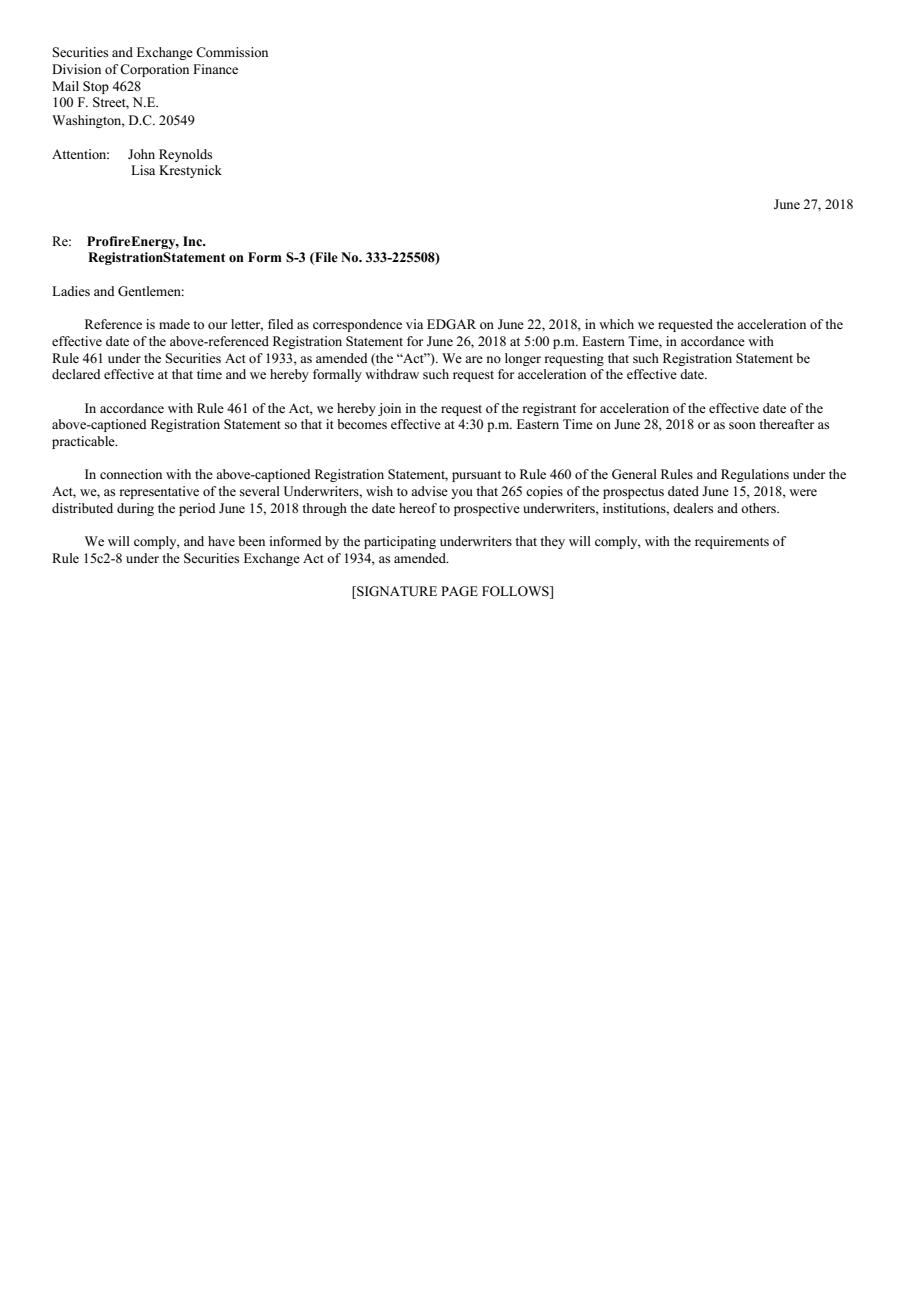 The width and height of the page is (924, 1308). Describe the element at coordinates (154, 70) in the page. I see `Corporation` at that location.
